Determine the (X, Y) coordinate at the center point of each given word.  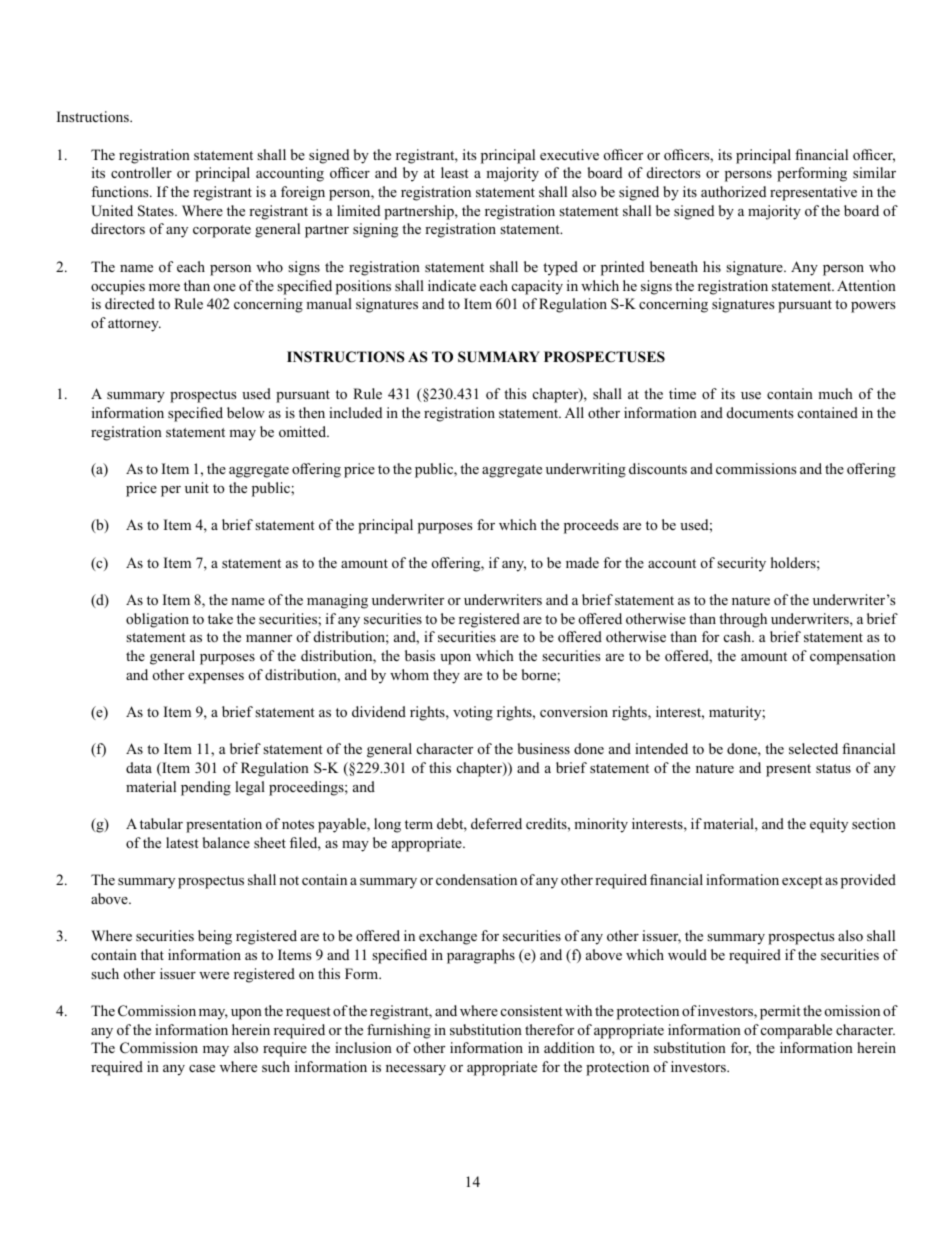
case (202, 1068)
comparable (796, 1031)
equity (829, 825)
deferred (496, 823)
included (355, 412)
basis (420, 655)
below (246, 413)
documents (760, 412)
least (455, 172)
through (743, 620)
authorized (733, 191)
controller (141, 173)
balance (226, 842)
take (220, 618)
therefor (549, 1029)
